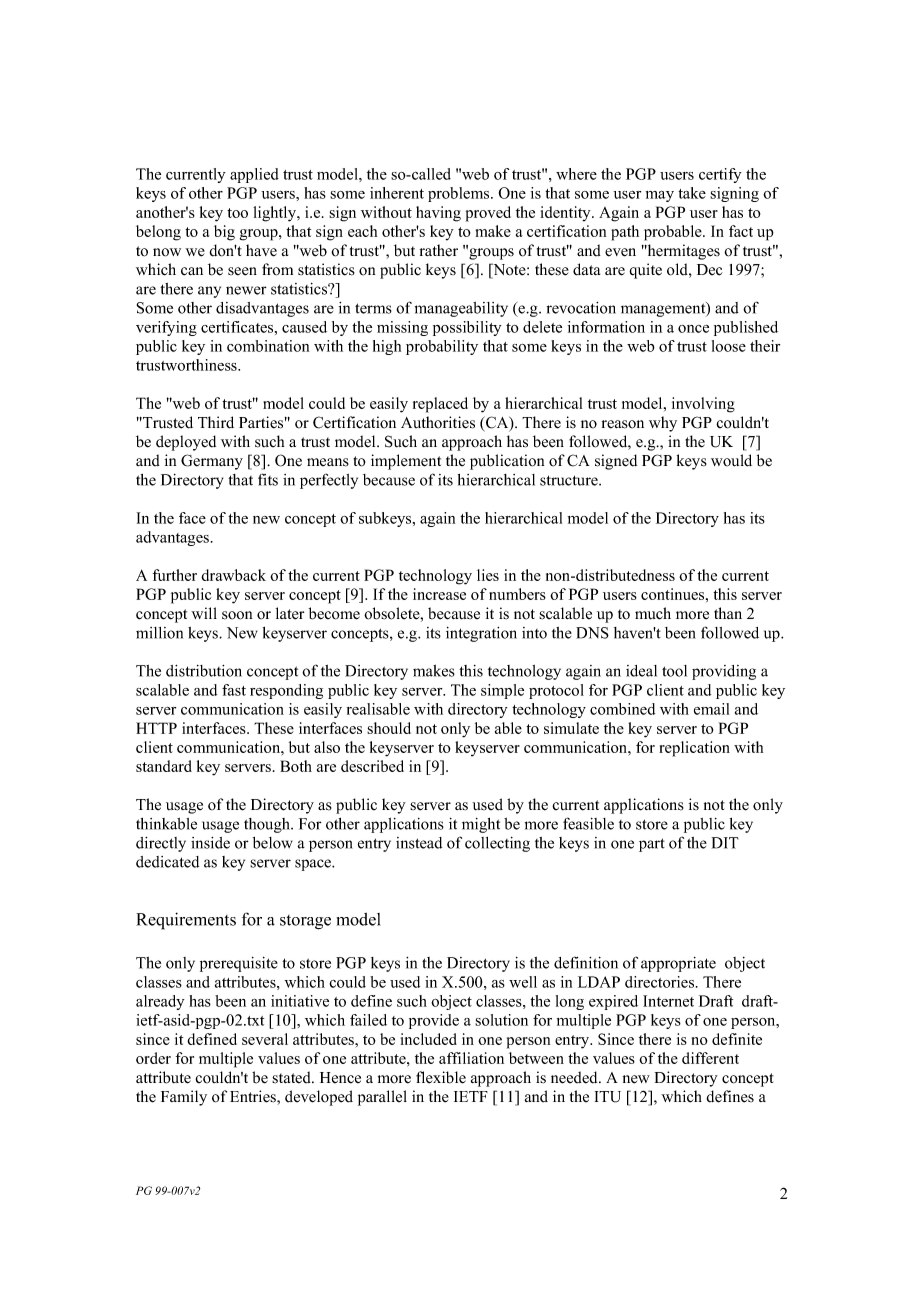  I want to click on collecting, so click(497, 844).
